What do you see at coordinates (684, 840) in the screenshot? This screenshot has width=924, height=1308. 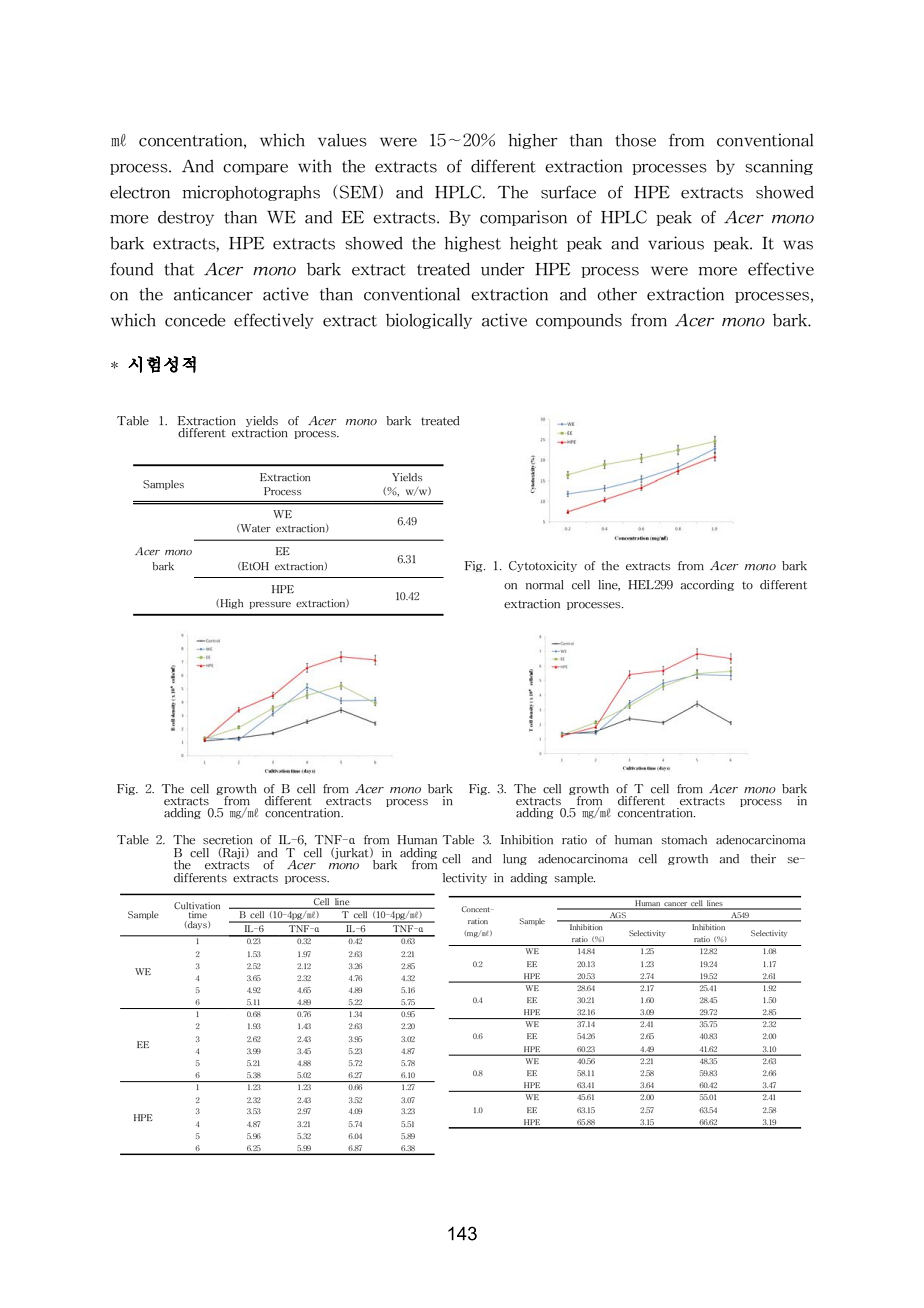 I see `stomach` at bounding box center [684, 840].
